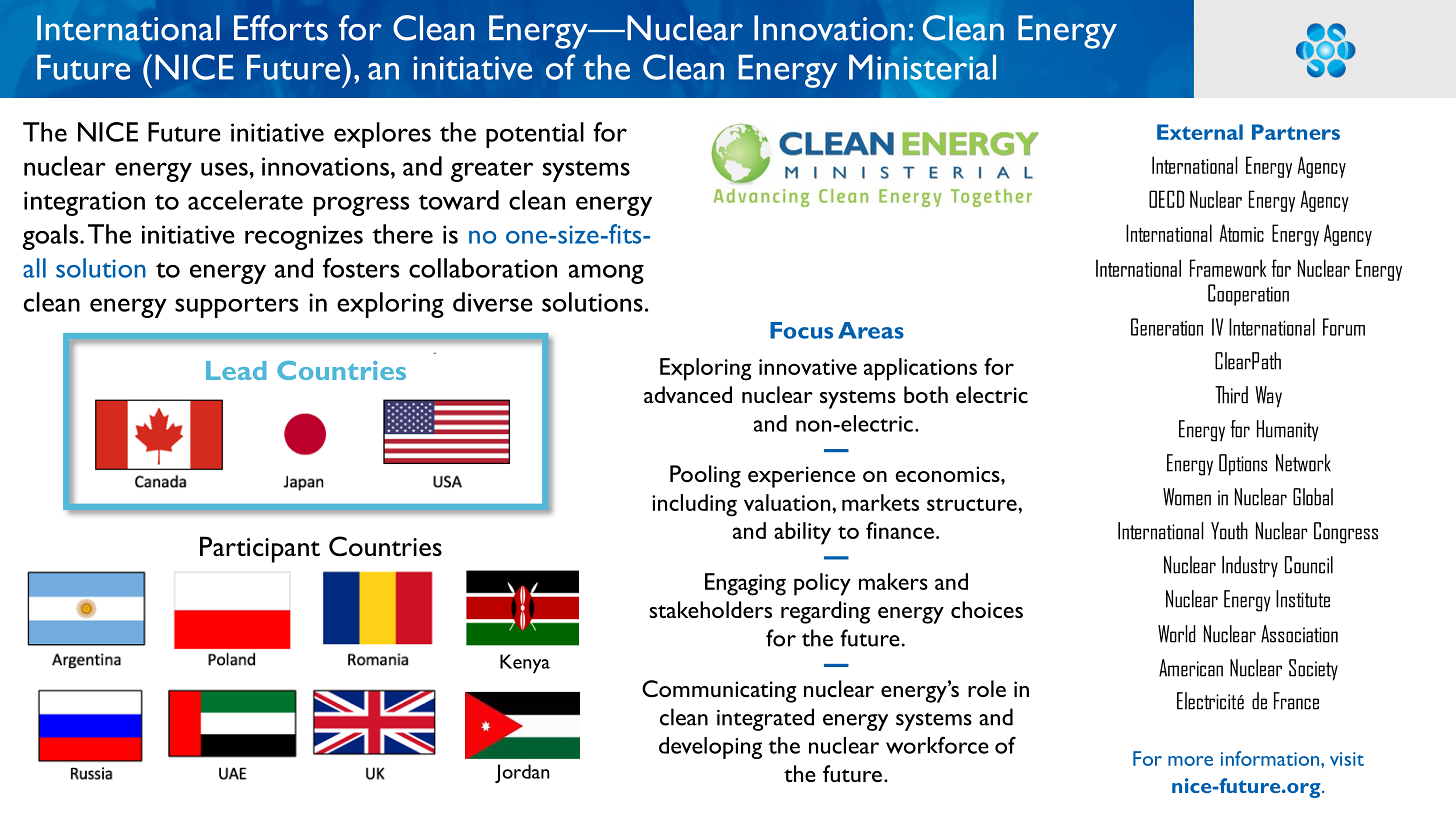 Image resolution: width=1456 pixels, height=819 pixels. What do you see at coordinates (1231, 395) in the screenshot?
I see `Third` at bounding box center [1231, 395].
